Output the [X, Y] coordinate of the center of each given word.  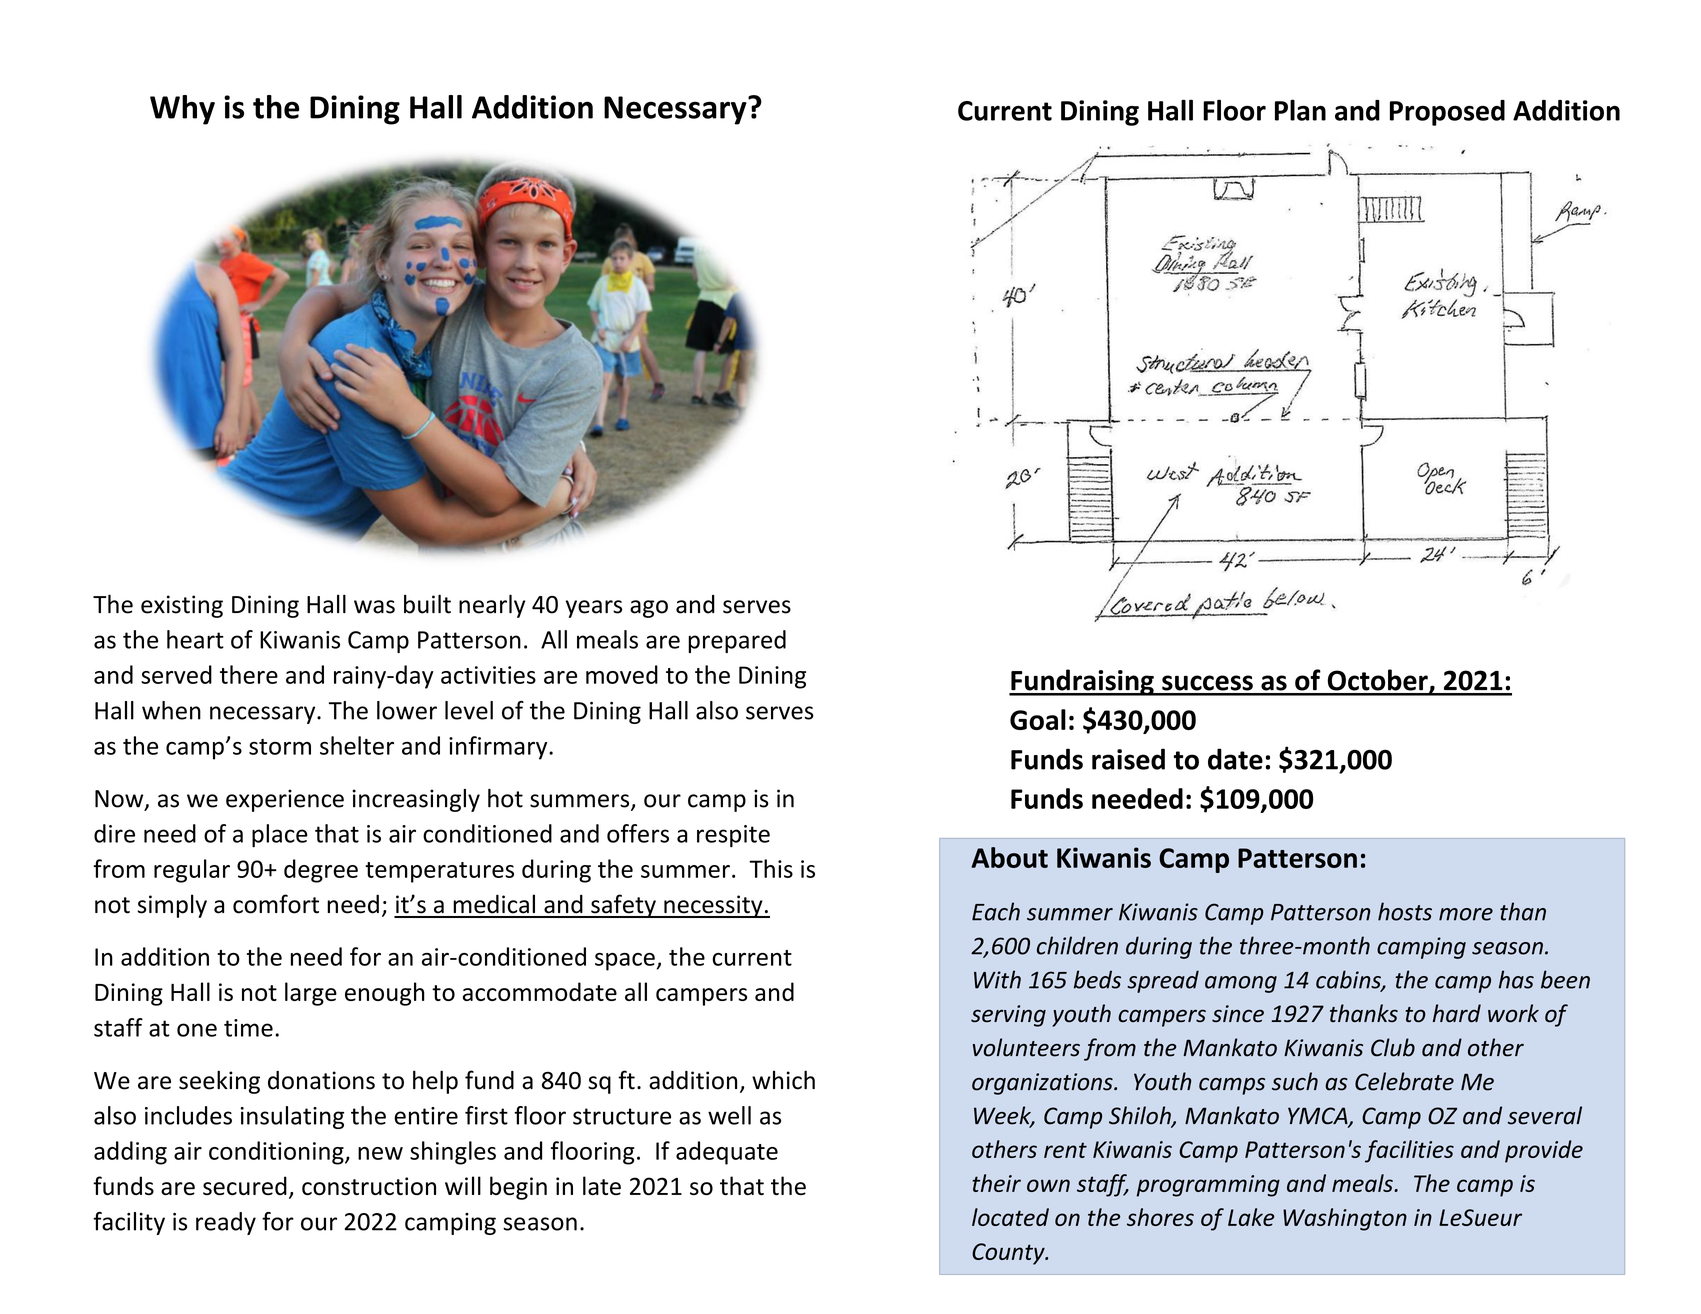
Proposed [1447, 113]
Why [182, 110]
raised [1128, 759]
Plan [1300, 110]
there [249, 674]
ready [226, 1223]
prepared [737, 641]
